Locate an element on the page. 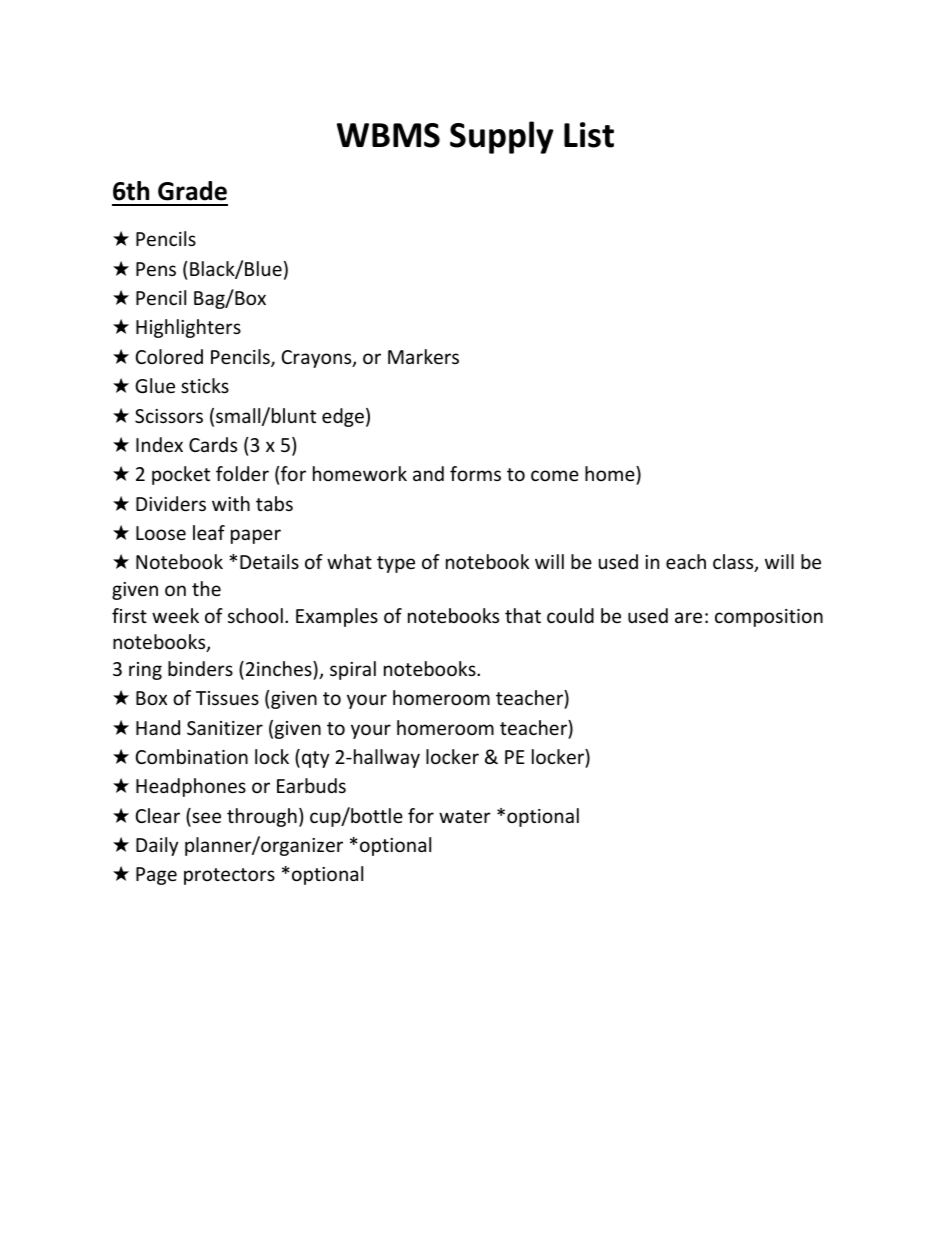 The width and height of the image is (952, 1233). spiral is located at coordinates (353, 670).
